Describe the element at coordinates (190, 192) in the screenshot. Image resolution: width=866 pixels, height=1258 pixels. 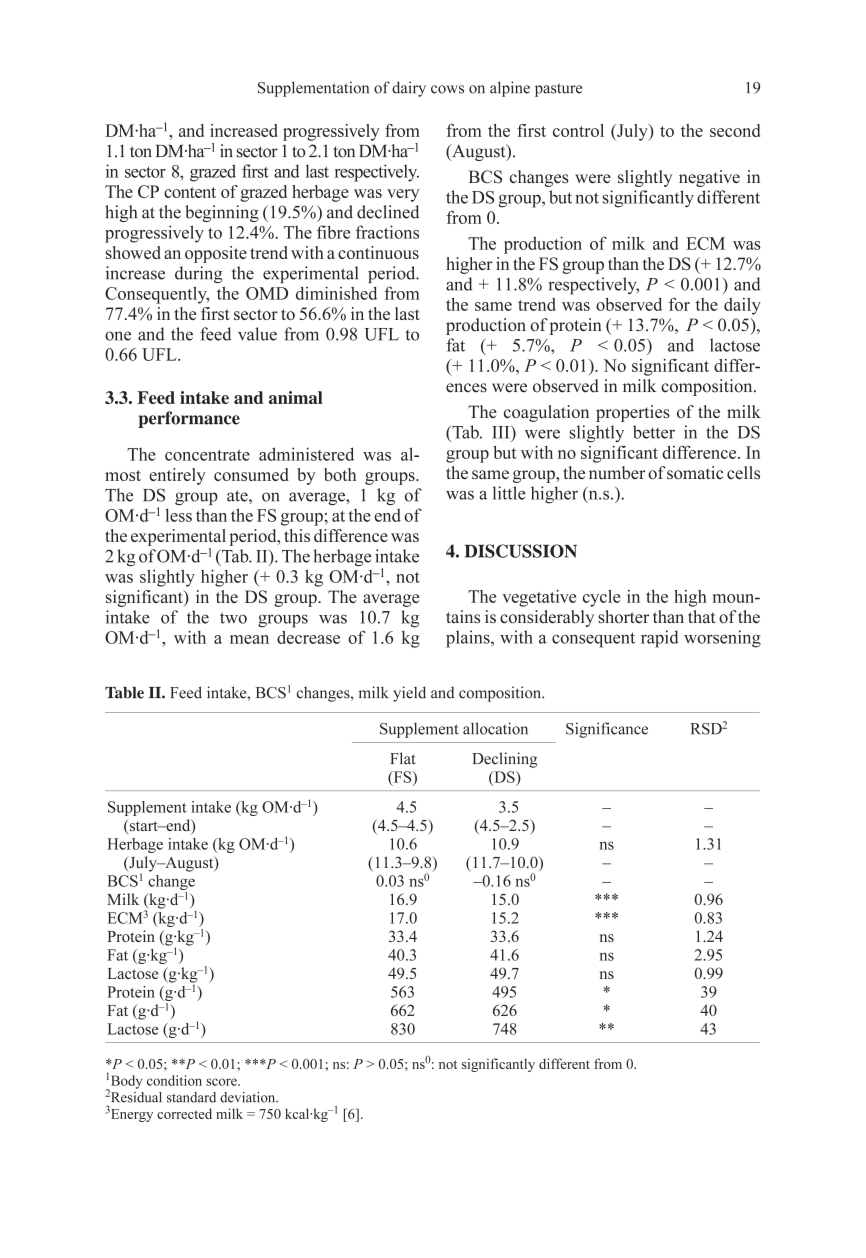
I see `content` at that location.
